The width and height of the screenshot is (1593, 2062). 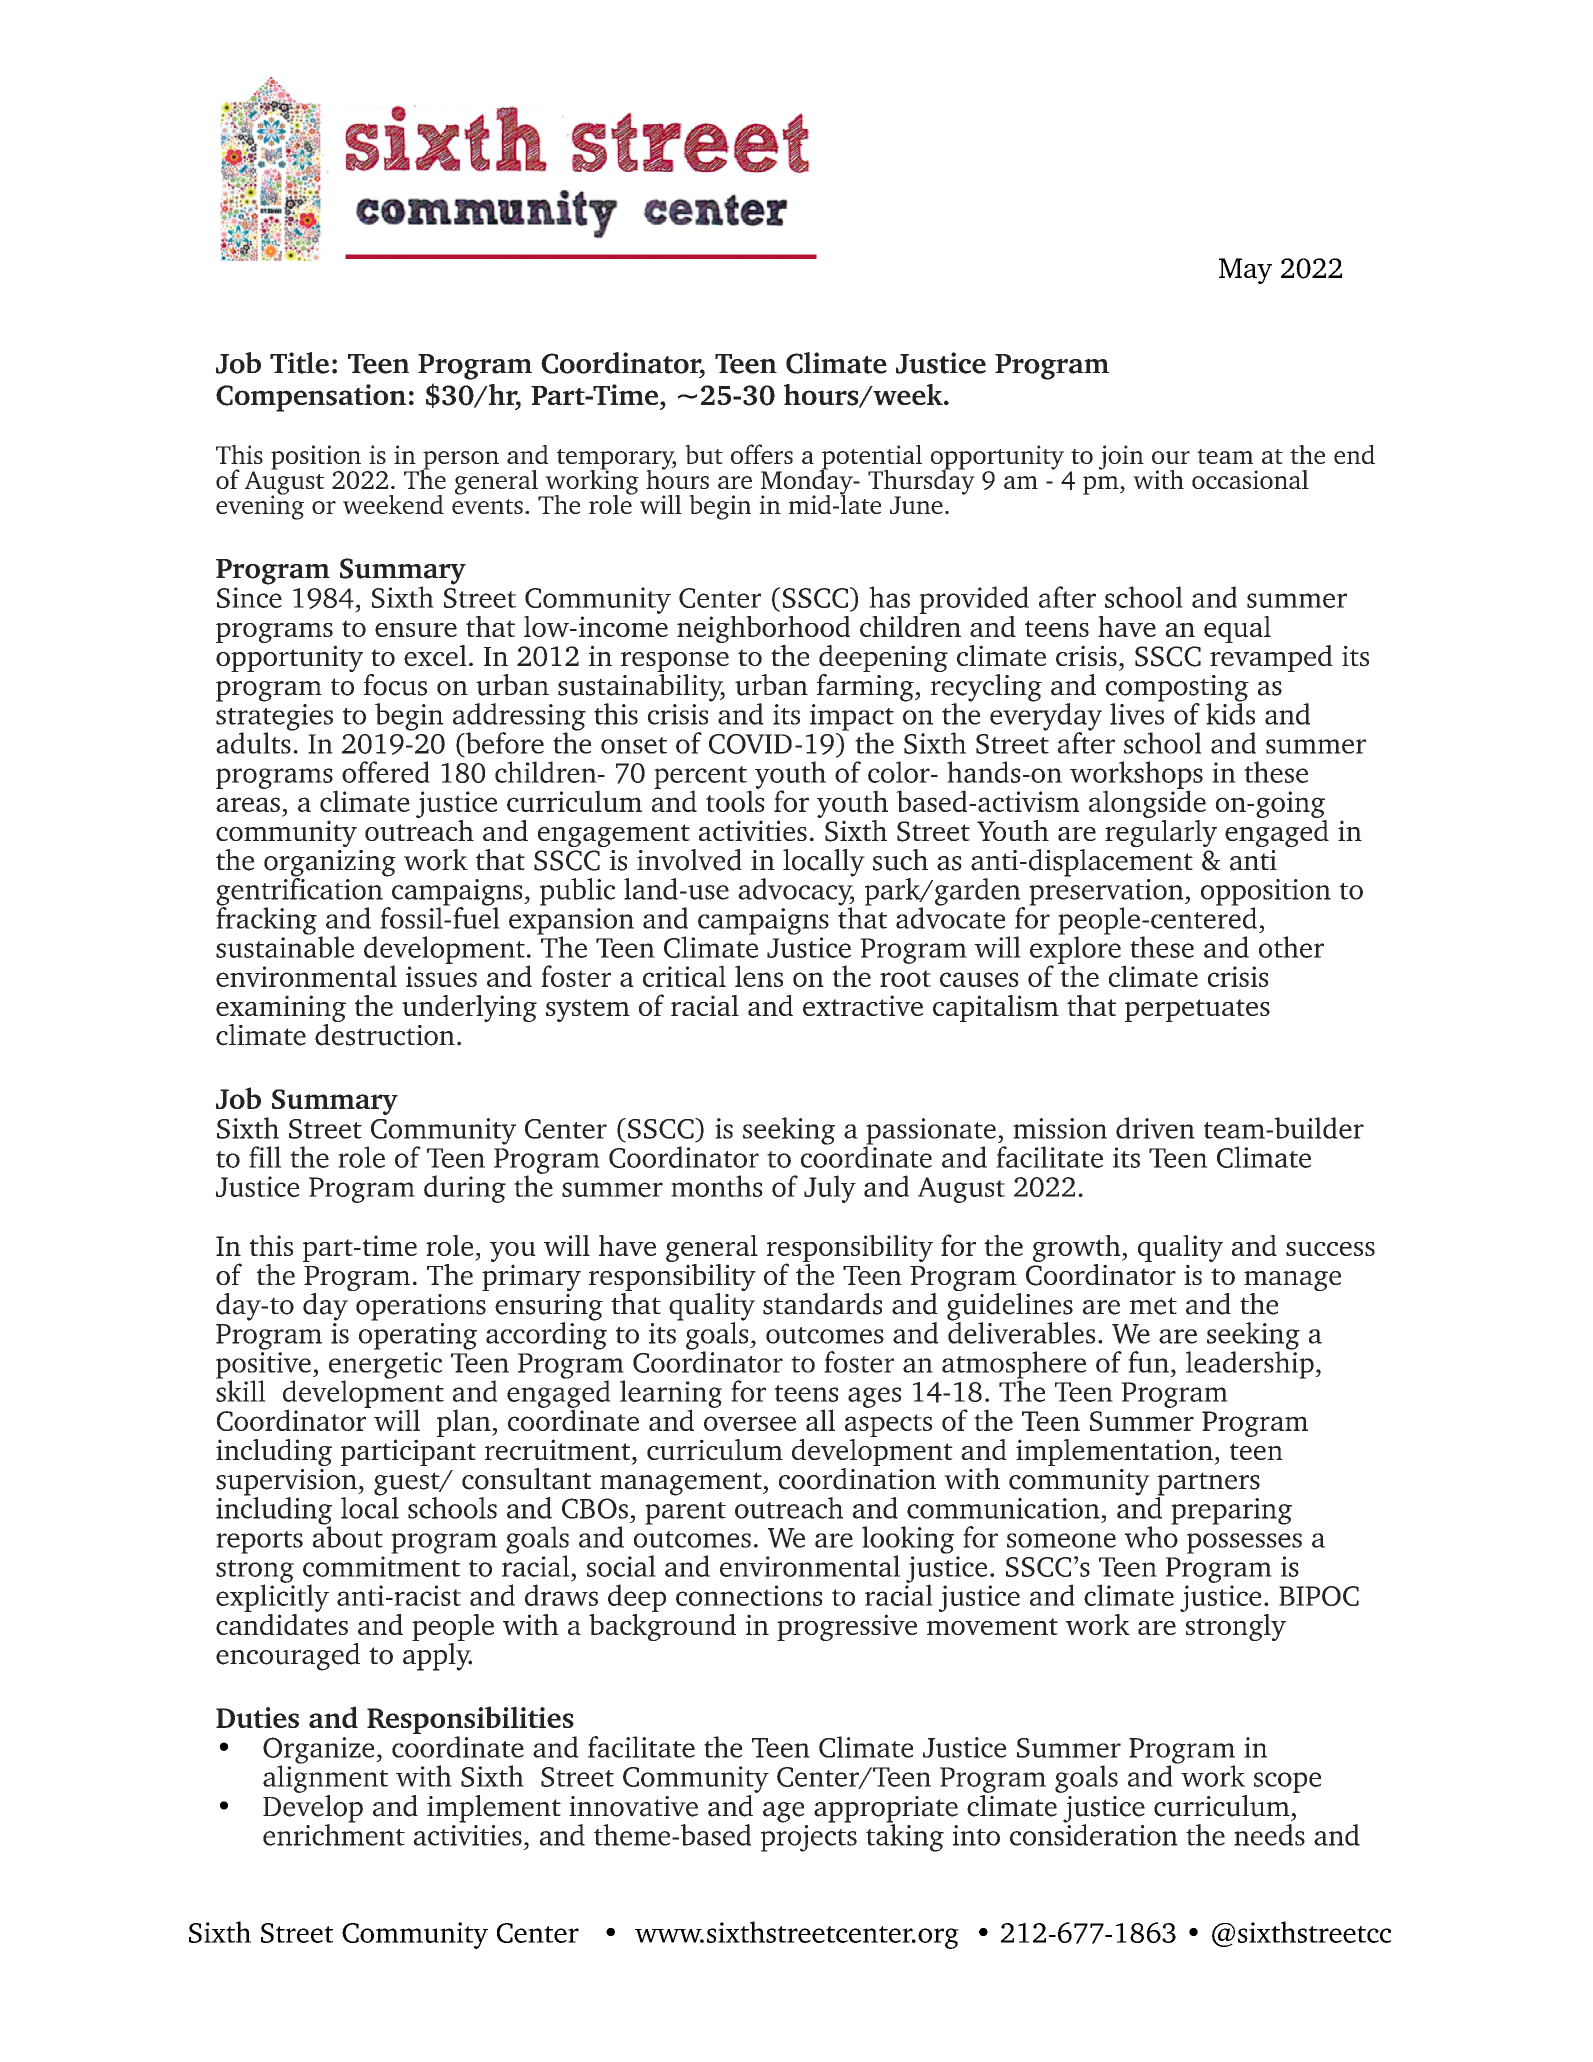 What do you see at coordinates (750, 1423) in the screenshot?
I see `oversee` at bounding box center [750, 1423].
